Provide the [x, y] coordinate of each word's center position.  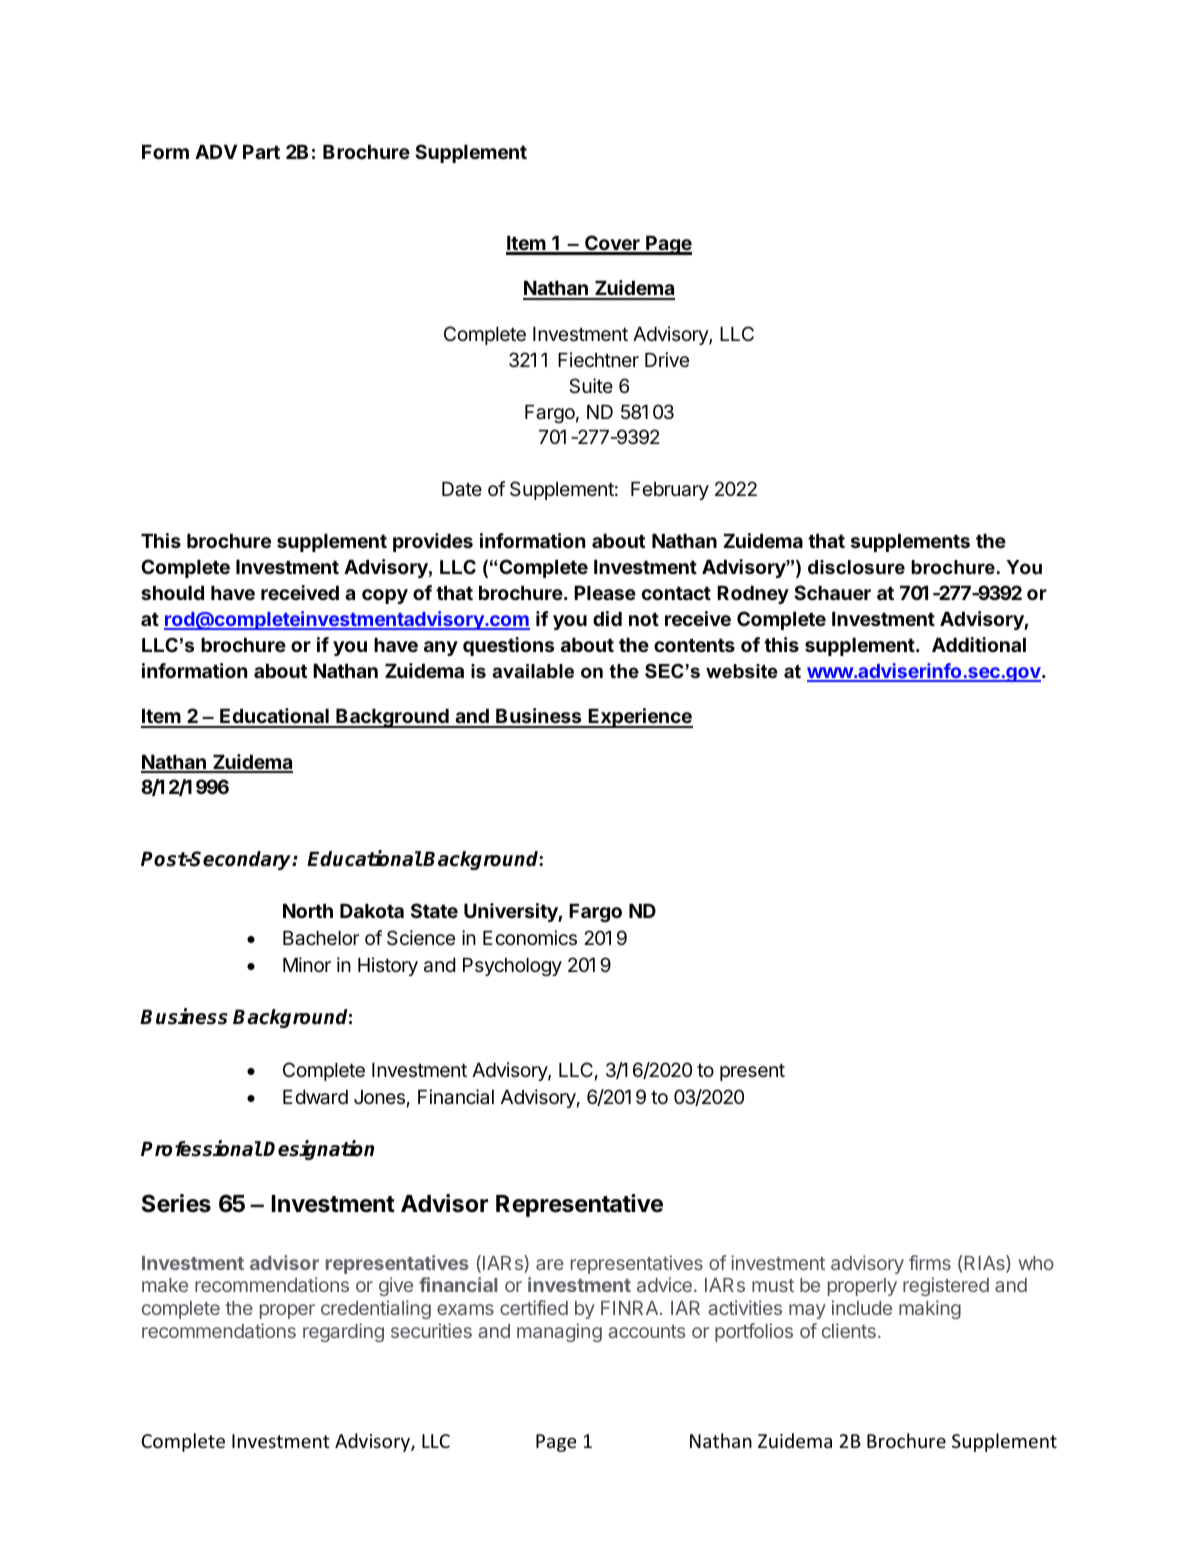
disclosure [856, 567]
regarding [343, 1332]
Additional [979, 644]
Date [462, 489]
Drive [667, 359]
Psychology [512, 967]
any [441, 648]
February [670, 491]
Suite [591, 386]
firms [930, 1262]
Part [261, 152]
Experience [640, 718]
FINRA [631, 1308]
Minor [307, 964]
